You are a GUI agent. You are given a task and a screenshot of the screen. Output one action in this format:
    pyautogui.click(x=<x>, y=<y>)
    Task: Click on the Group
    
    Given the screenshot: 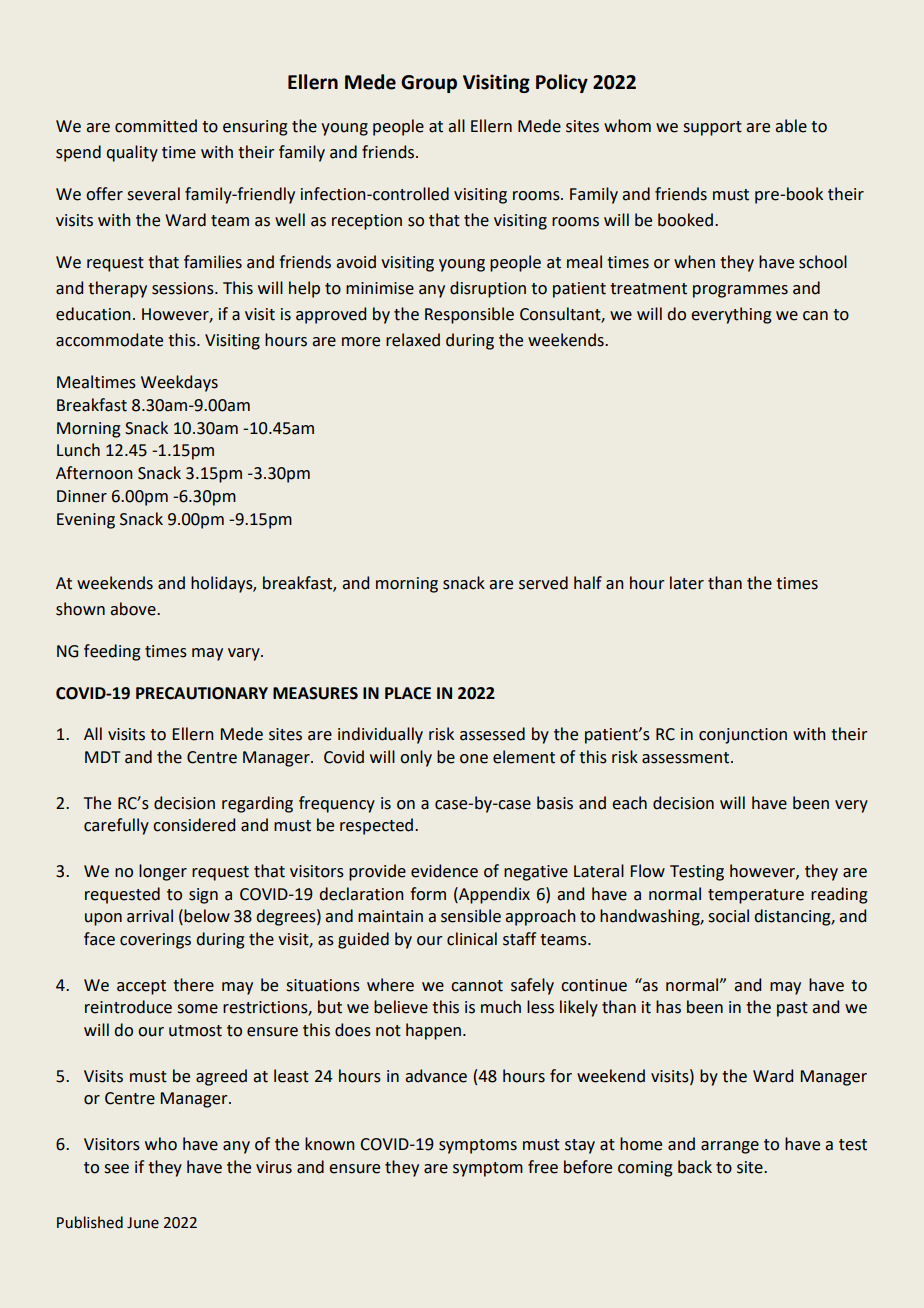 What is the action you would take?
    pyautogui.click(x=429, y=84)
